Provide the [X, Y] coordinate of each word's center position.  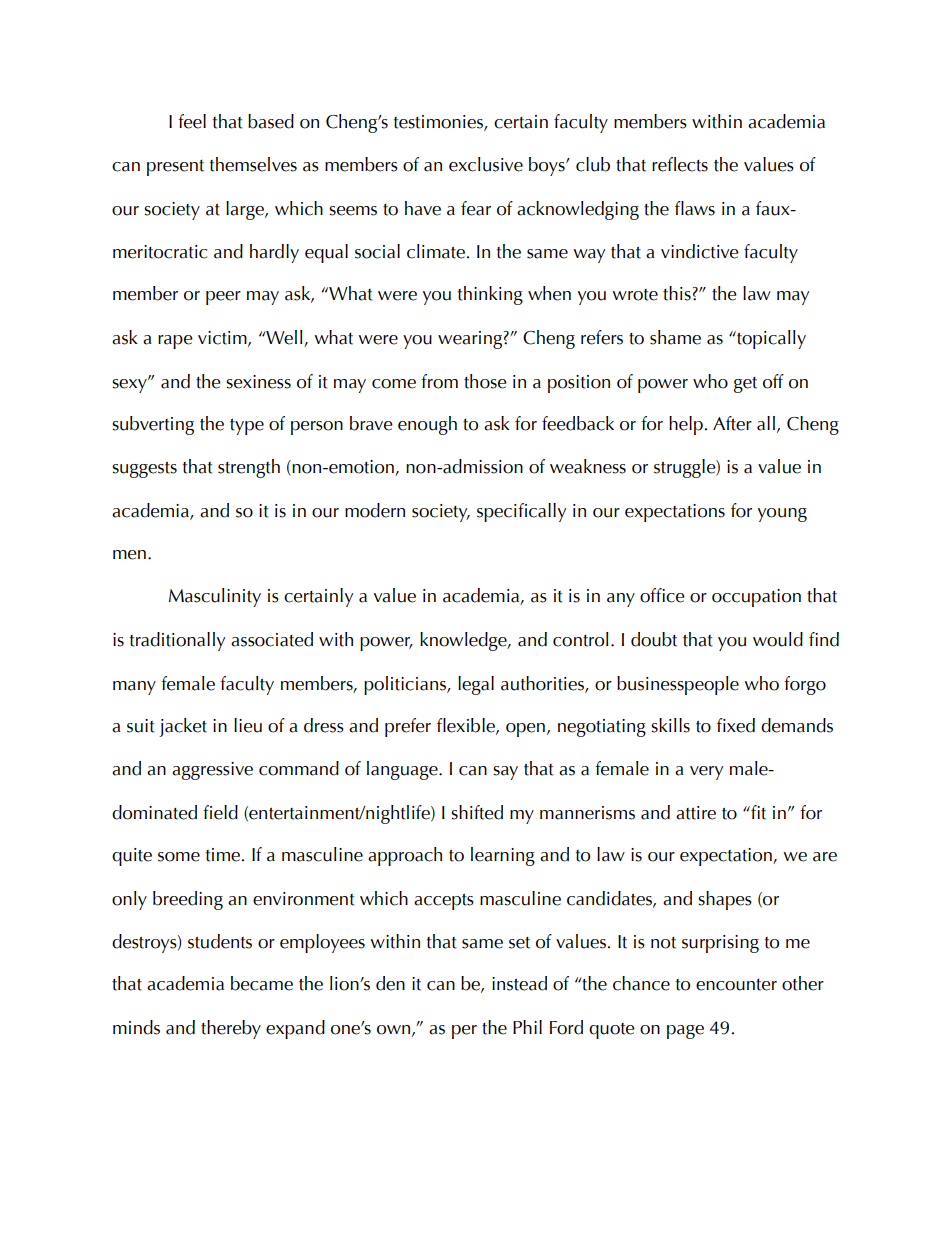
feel [192, 121]
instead [519, 983]
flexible [467, 726]
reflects [680, 164]
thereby [231, 1029]
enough [427, 425]
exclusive [486, 164]
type [247, 427]
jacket [183, 727]
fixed [736, 725]
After [732, 423]
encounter [736, 985]
